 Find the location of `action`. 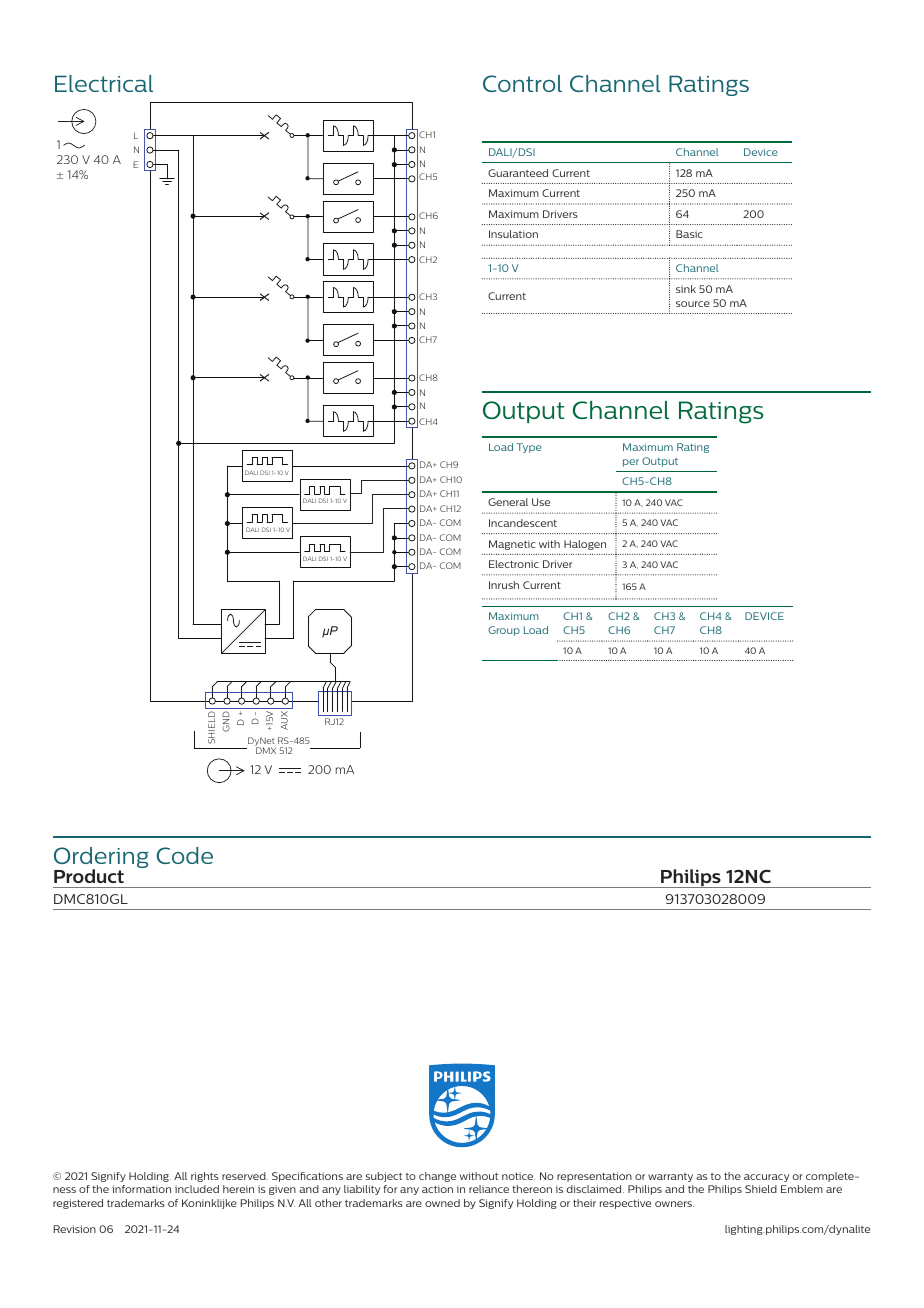

action is located at coordinates (437, 1189).
